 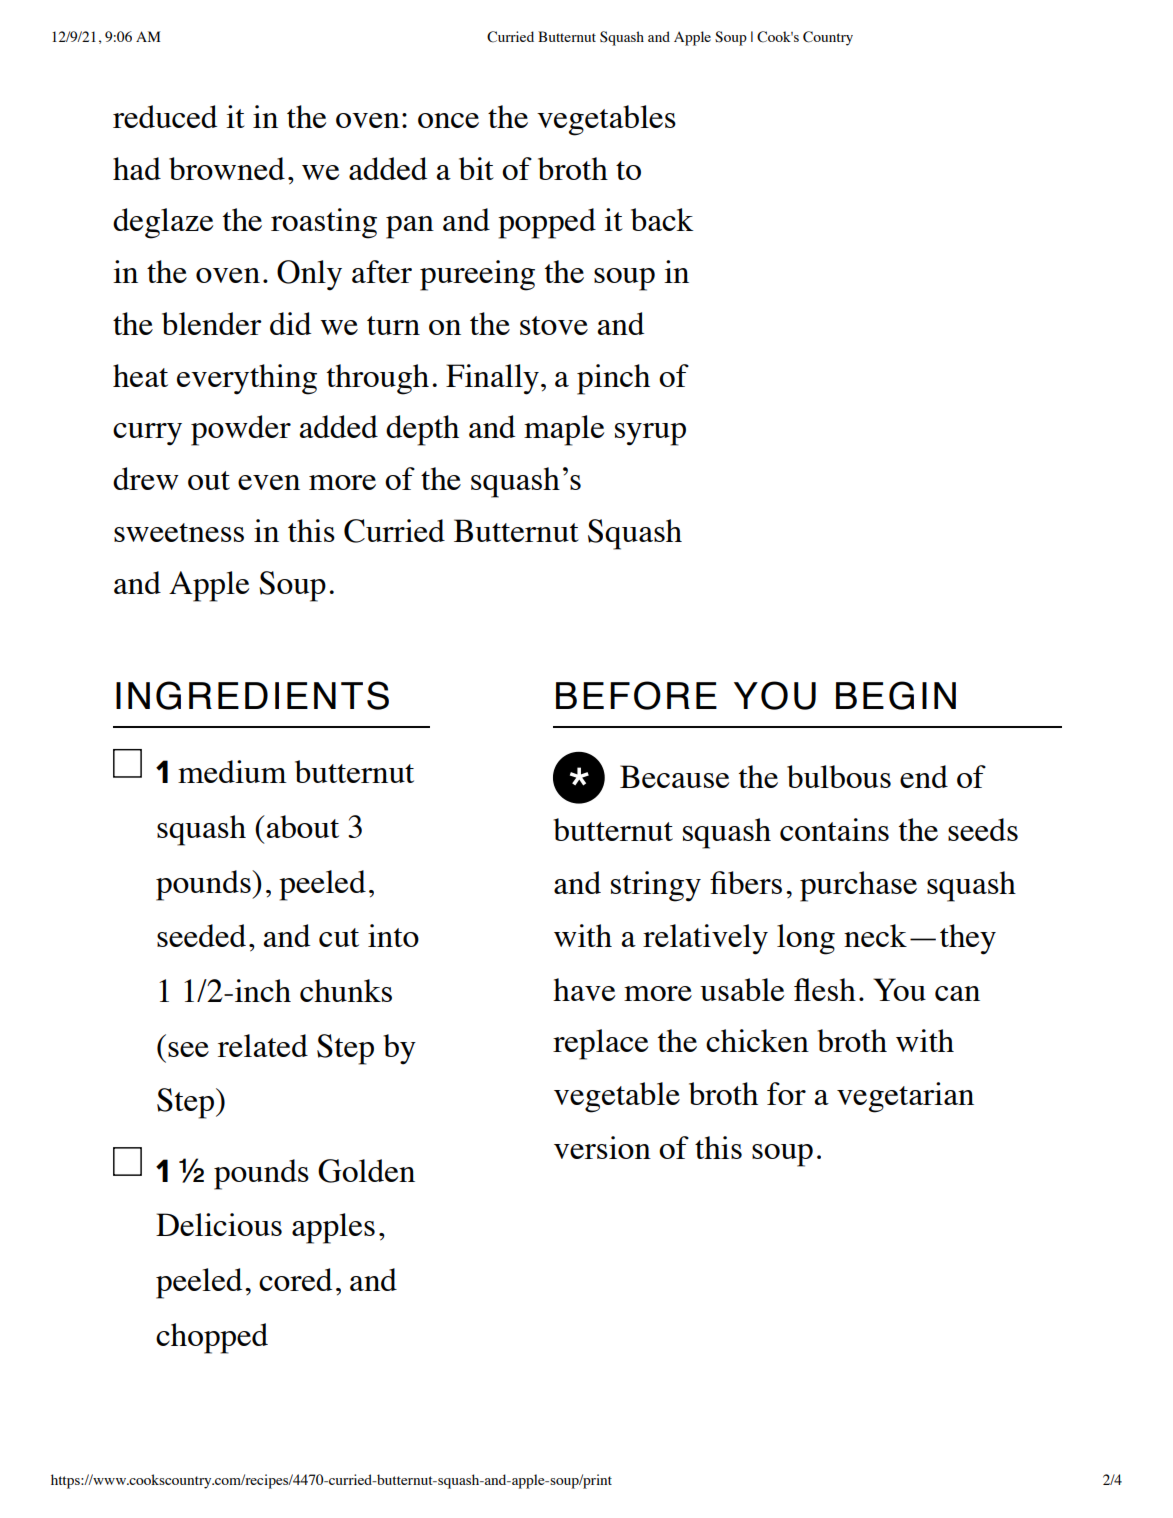 What do you see at coordinates (263, 1045) in the screenshot?
I see `related` at bounding box center [263, 1045].
